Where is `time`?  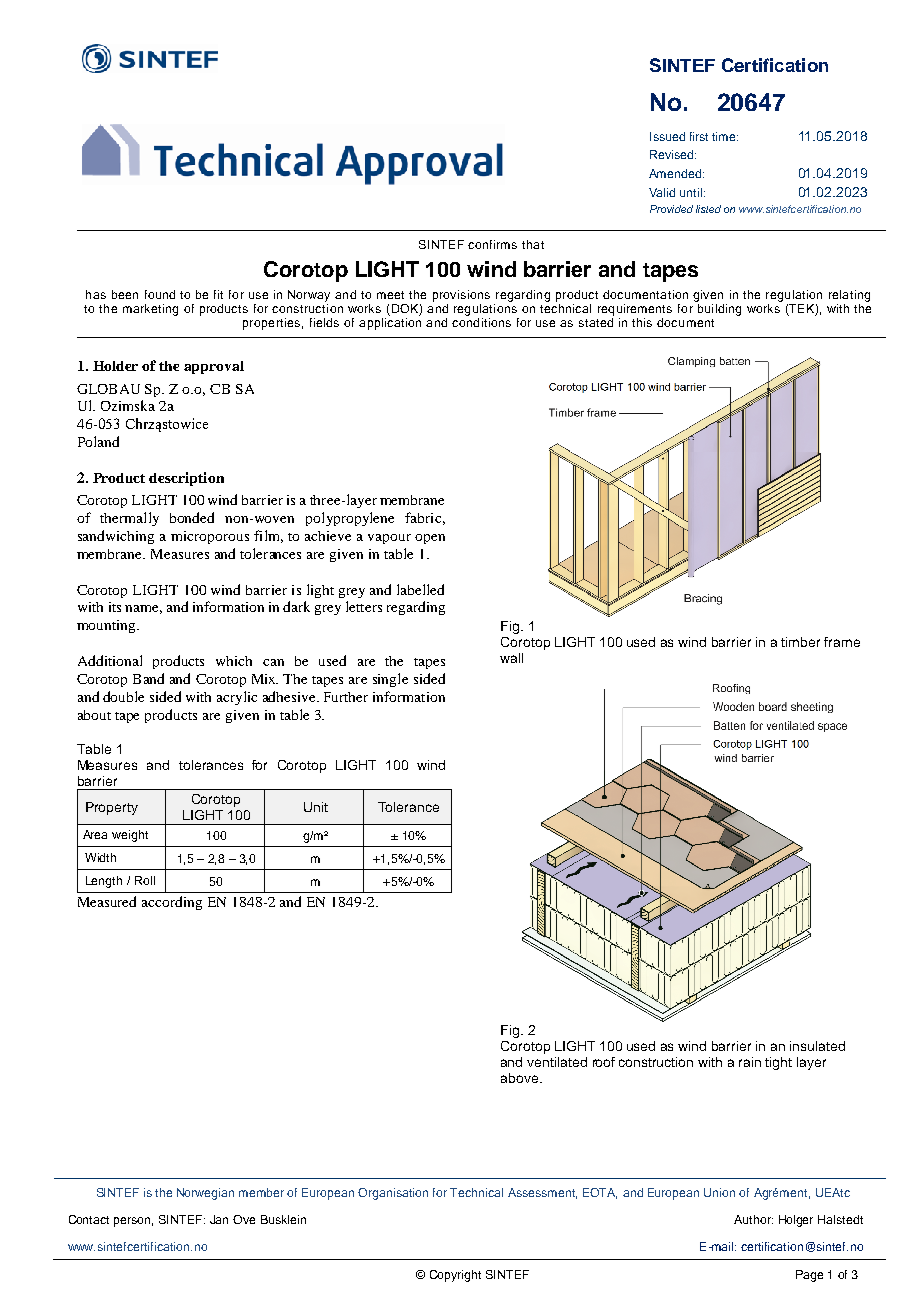
time is located at coordinates (725, 136).
